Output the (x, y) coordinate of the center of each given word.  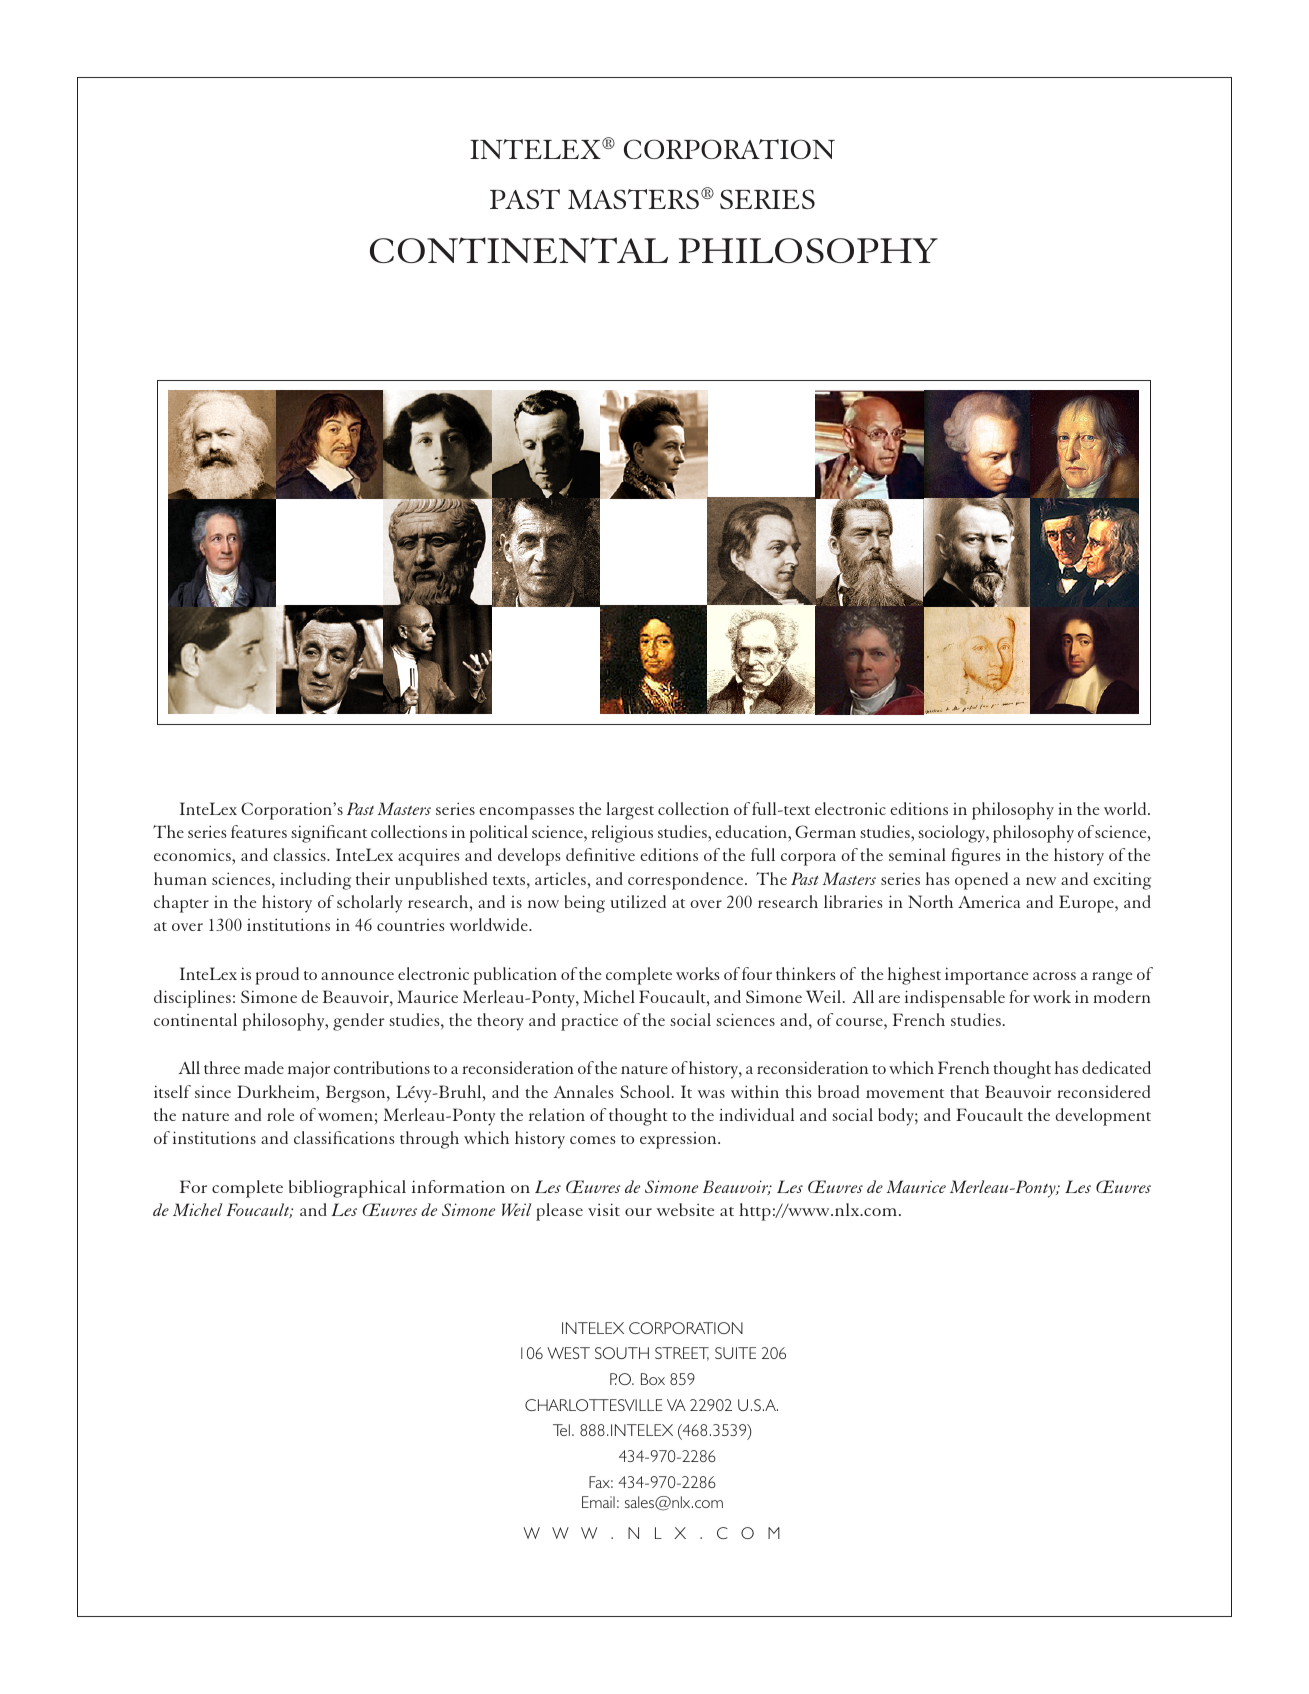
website (685, 1209)
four (757, 973)
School (645, 1091)
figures (975, 857)
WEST (568, 1353)
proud (277, 976)
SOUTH (622, 1353)
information (458, 1186)
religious (622, 834)
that (964, 1091)
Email (598, 1502)
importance (986, 976)
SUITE (735, 1353)
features (259, 831)
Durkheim (277, 1091)
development (1103, 1117)
